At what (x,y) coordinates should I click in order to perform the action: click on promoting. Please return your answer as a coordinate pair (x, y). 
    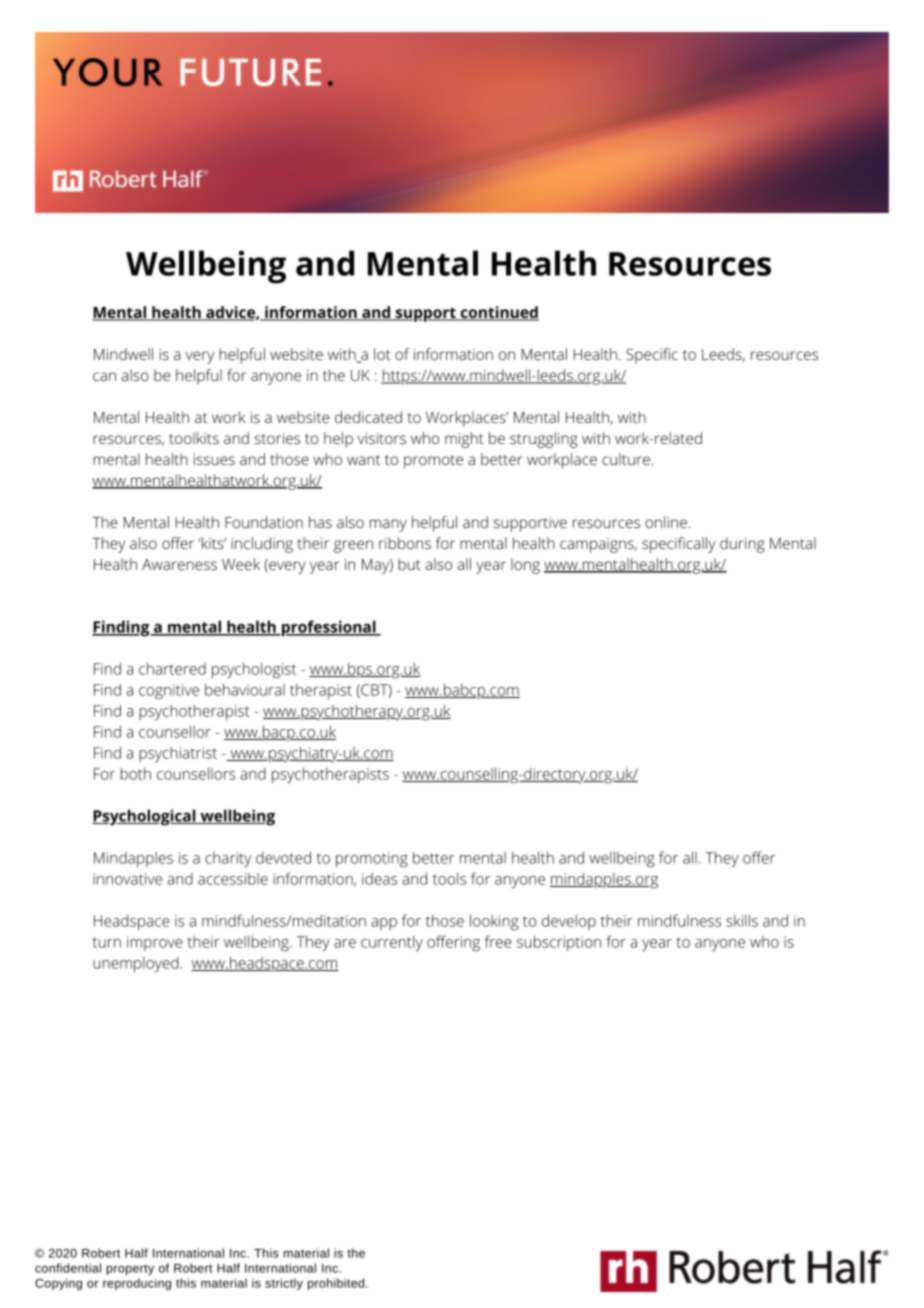
    Looking at the image, I should click on (372, 860).
